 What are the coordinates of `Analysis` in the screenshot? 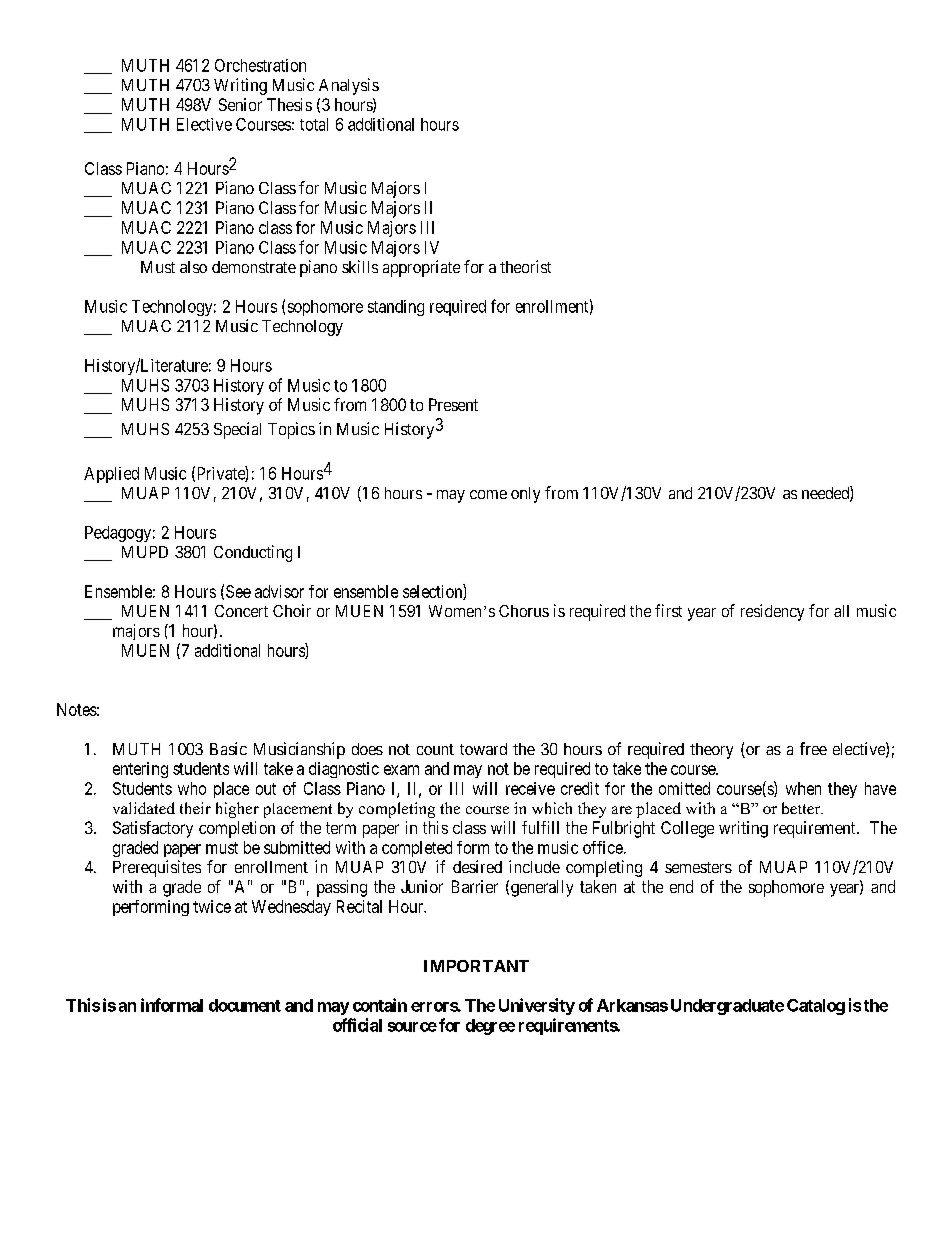 It's located at (349, 86).
